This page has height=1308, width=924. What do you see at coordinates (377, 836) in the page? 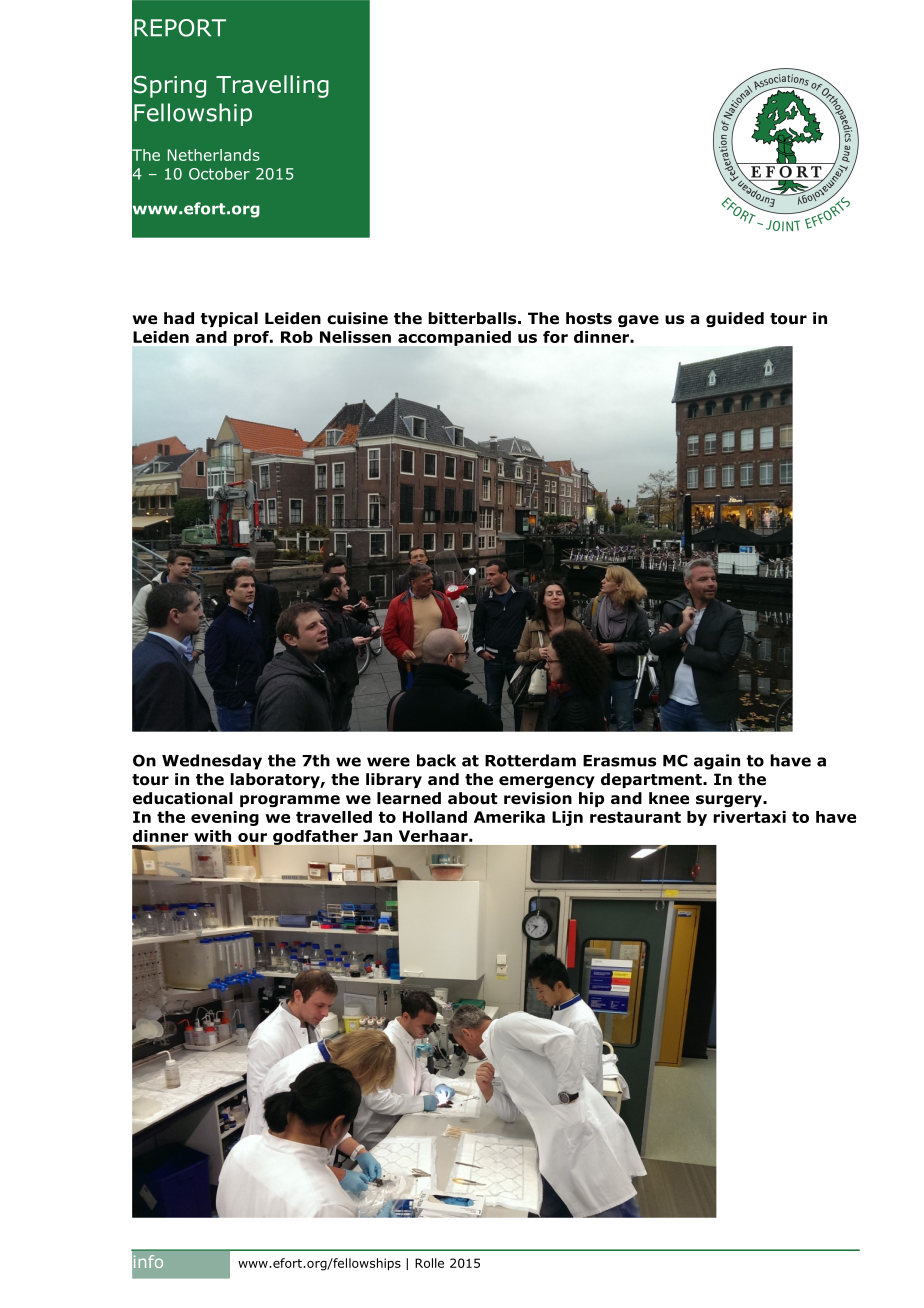
I see `Jan` at bounding box center [377, 836].
